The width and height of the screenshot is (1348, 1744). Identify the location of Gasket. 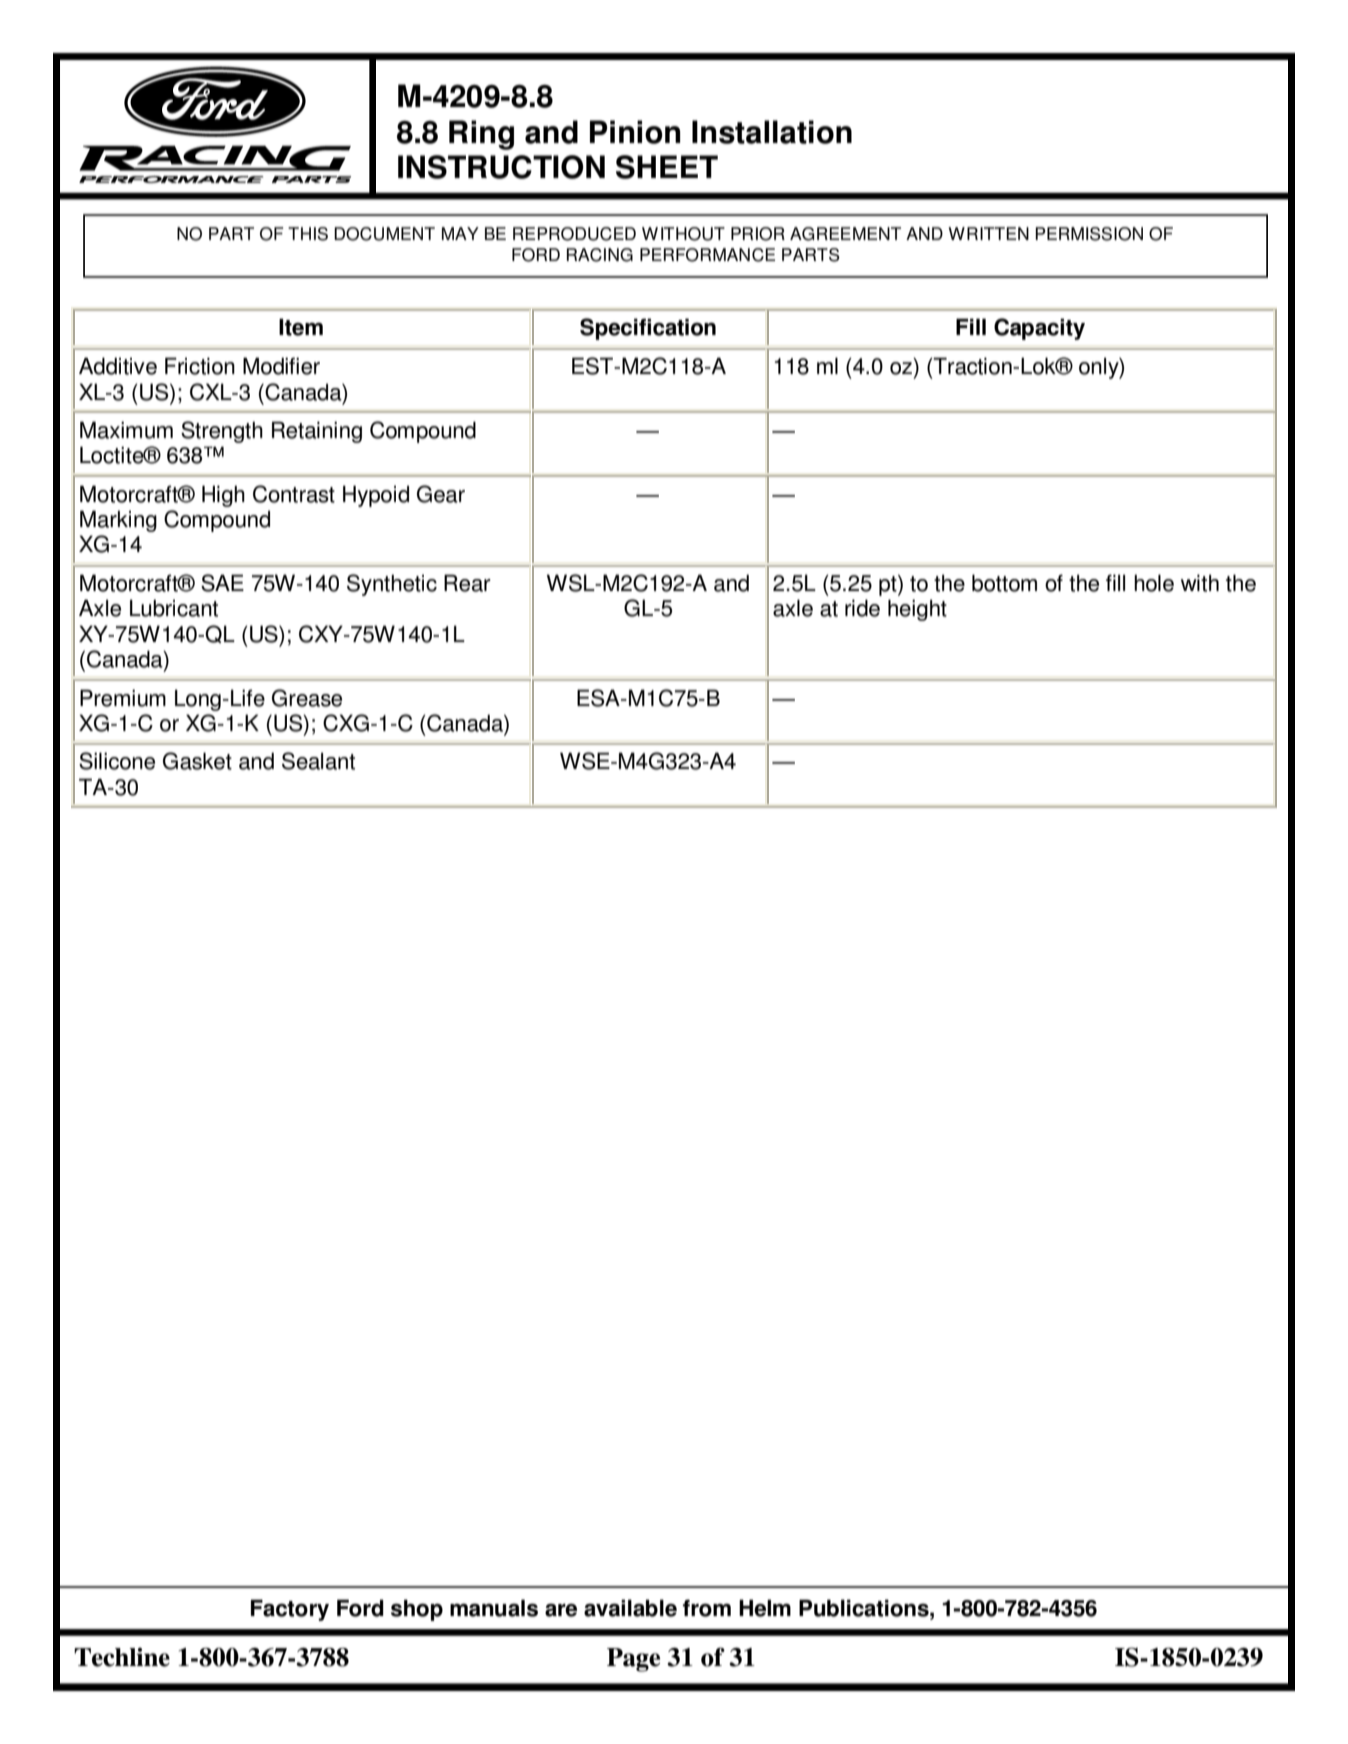
(197, 761).
